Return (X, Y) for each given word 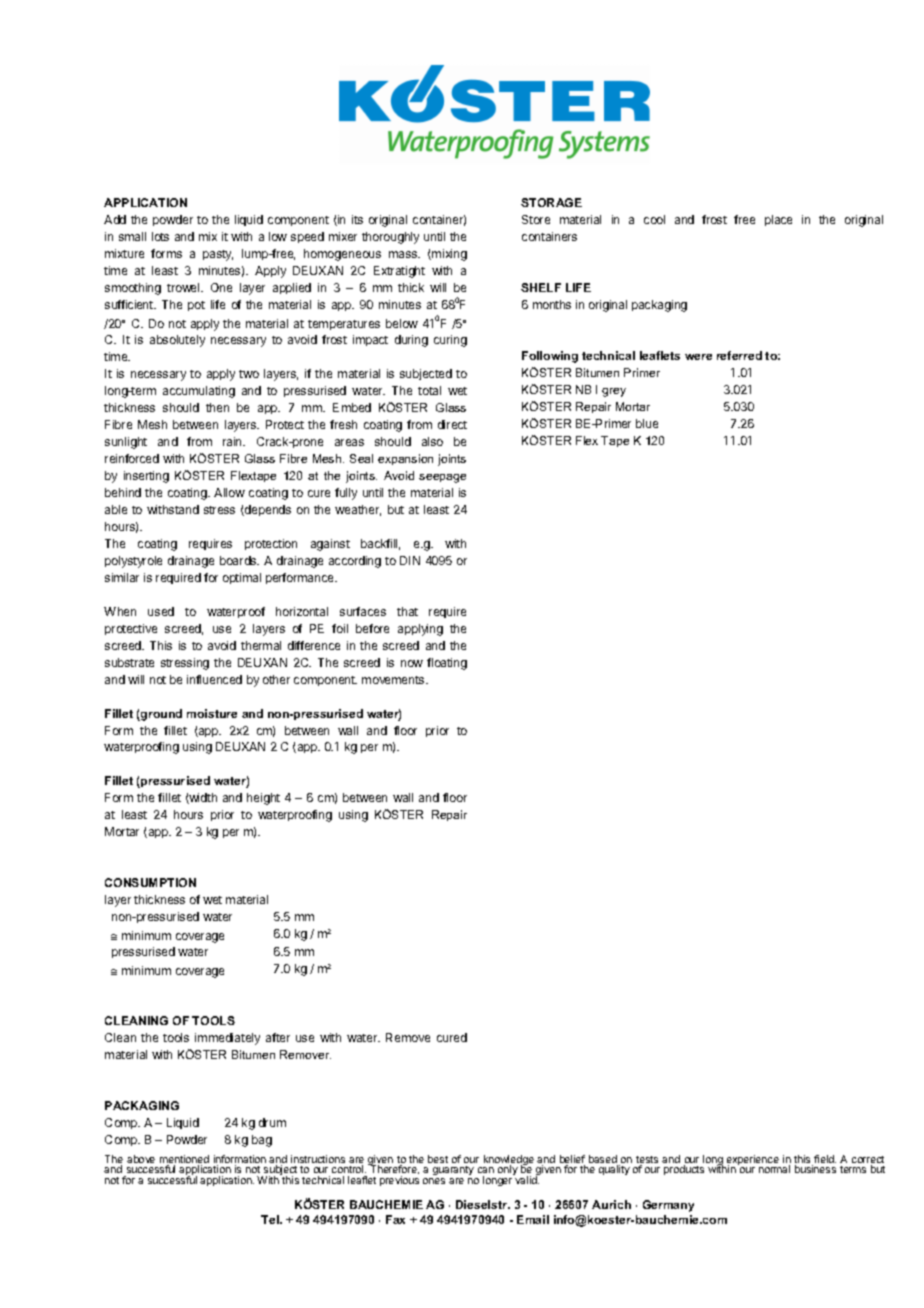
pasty (218, 255)
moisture (212, 713)
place (778, 220)
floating (447, 664)
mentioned (184, 1160)
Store (536, 219)
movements (394, 680)
